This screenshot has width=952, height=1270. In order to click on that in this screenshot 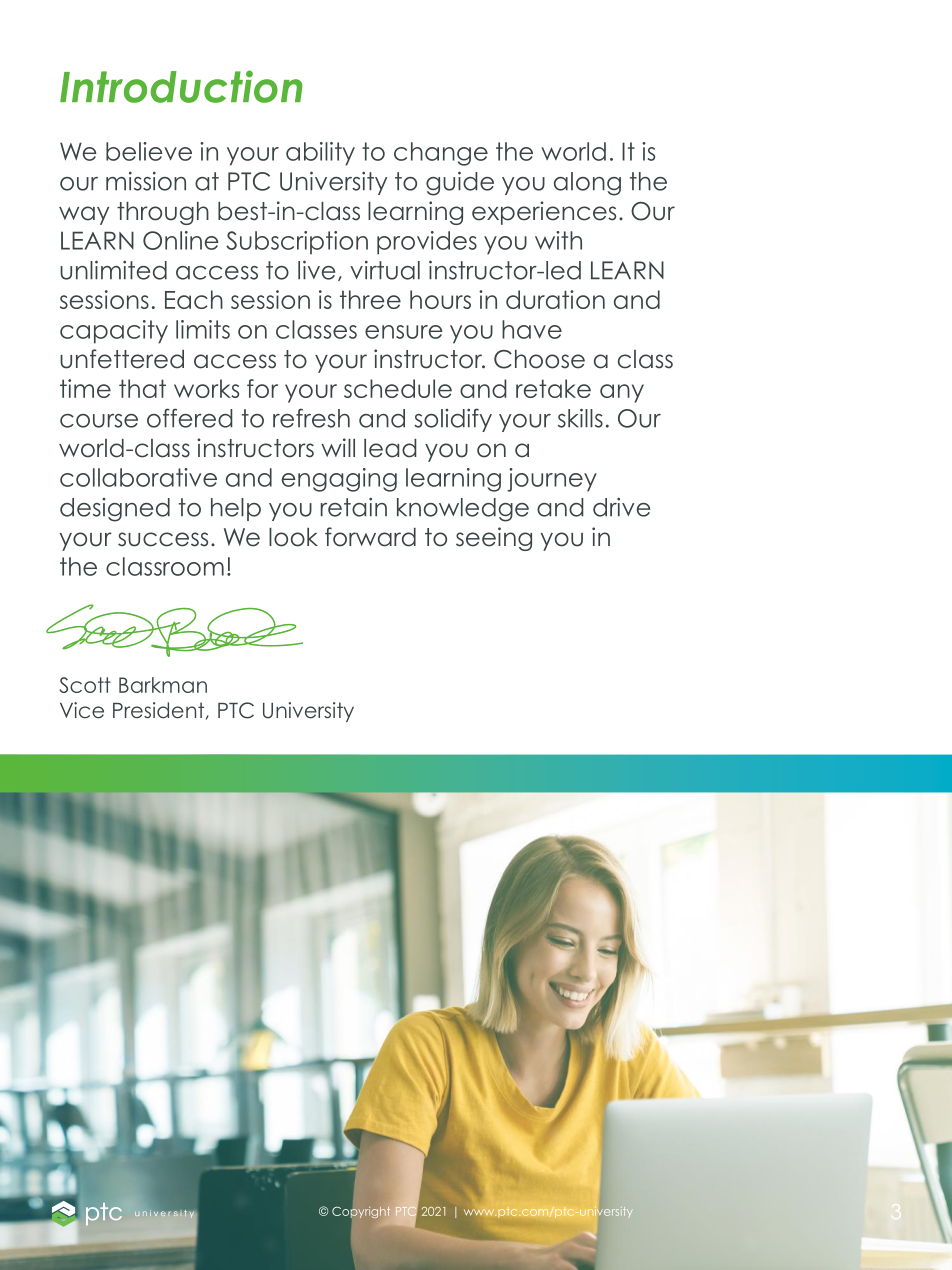, I will do `click(142, 388)`.
